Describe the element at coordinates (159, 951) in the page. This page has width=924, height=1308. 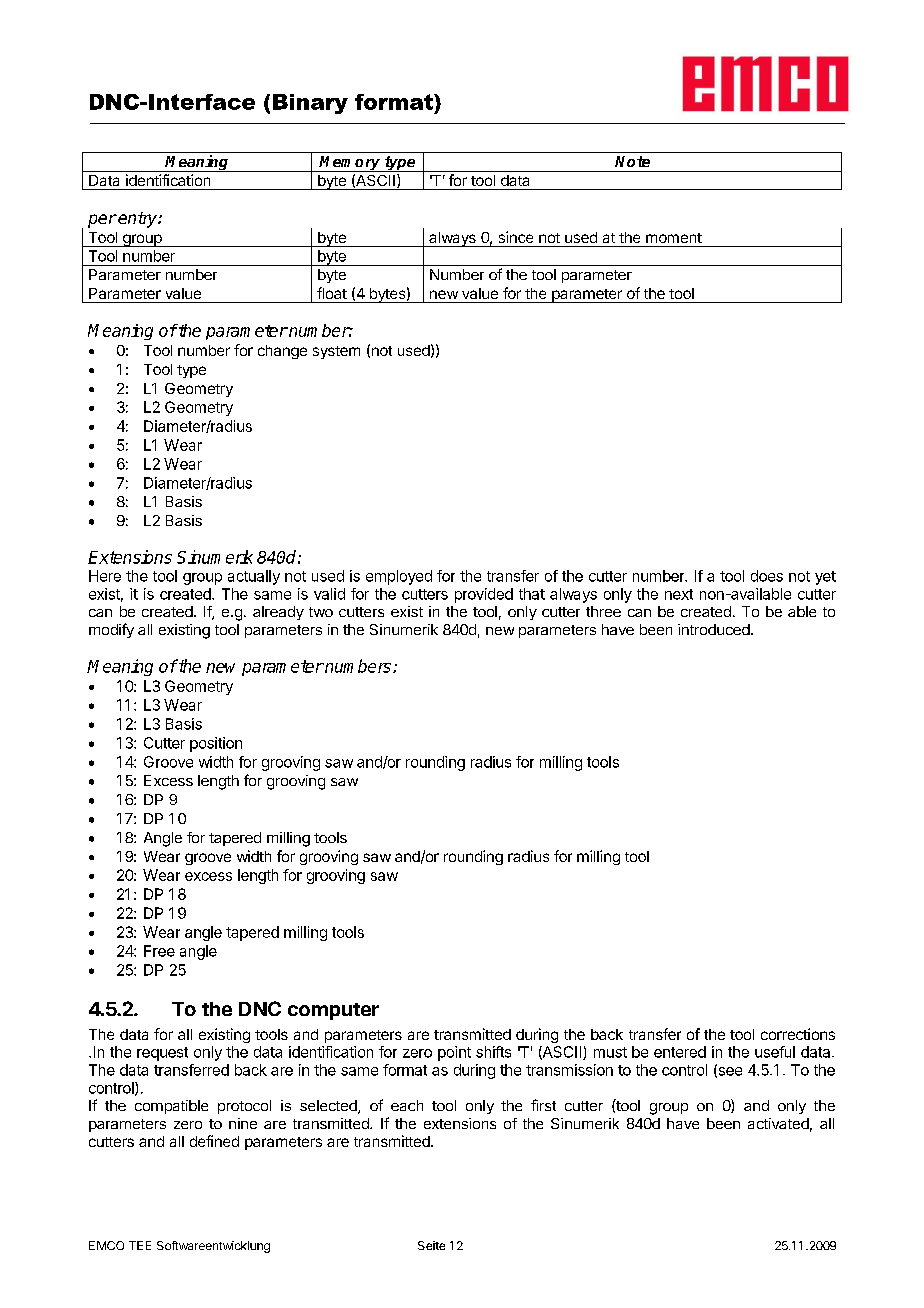
I see `Free` at that location.
